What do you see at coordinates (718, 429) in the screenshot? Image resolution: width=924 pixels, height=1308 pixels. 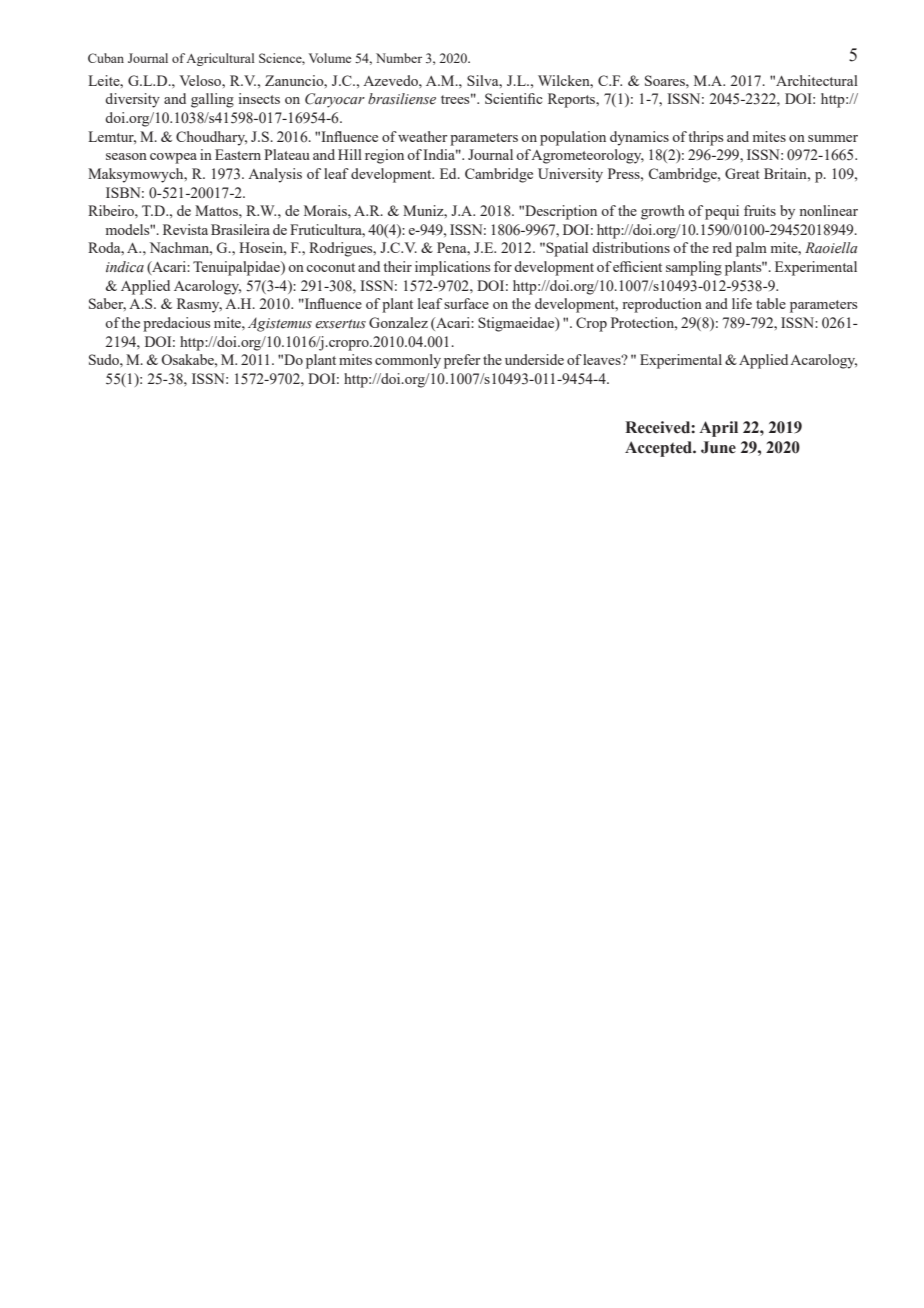 I see `April` at bounding box center [718, 429].
